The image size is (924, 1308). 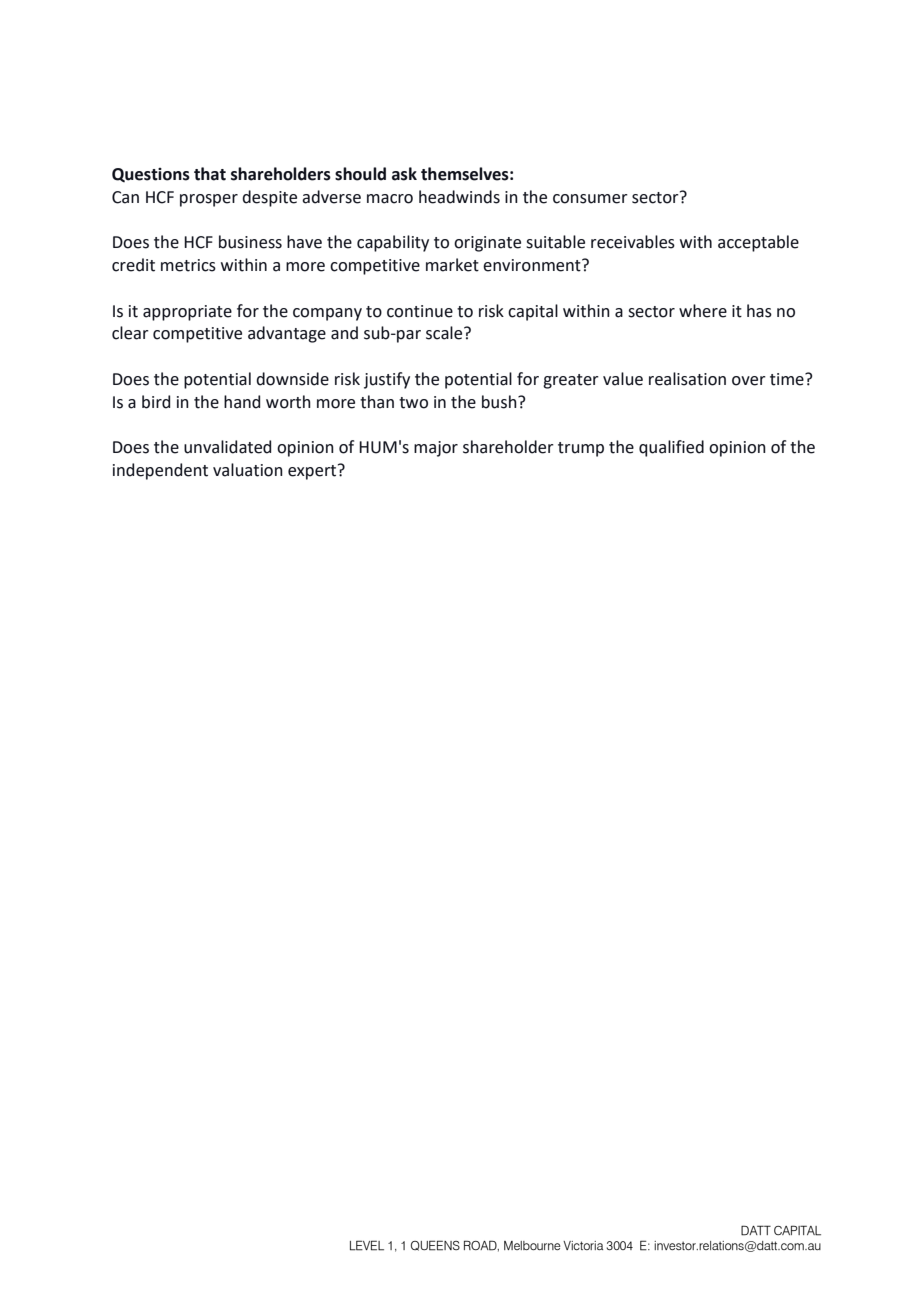 I want to click on independent, so click(x=160, y=471).
